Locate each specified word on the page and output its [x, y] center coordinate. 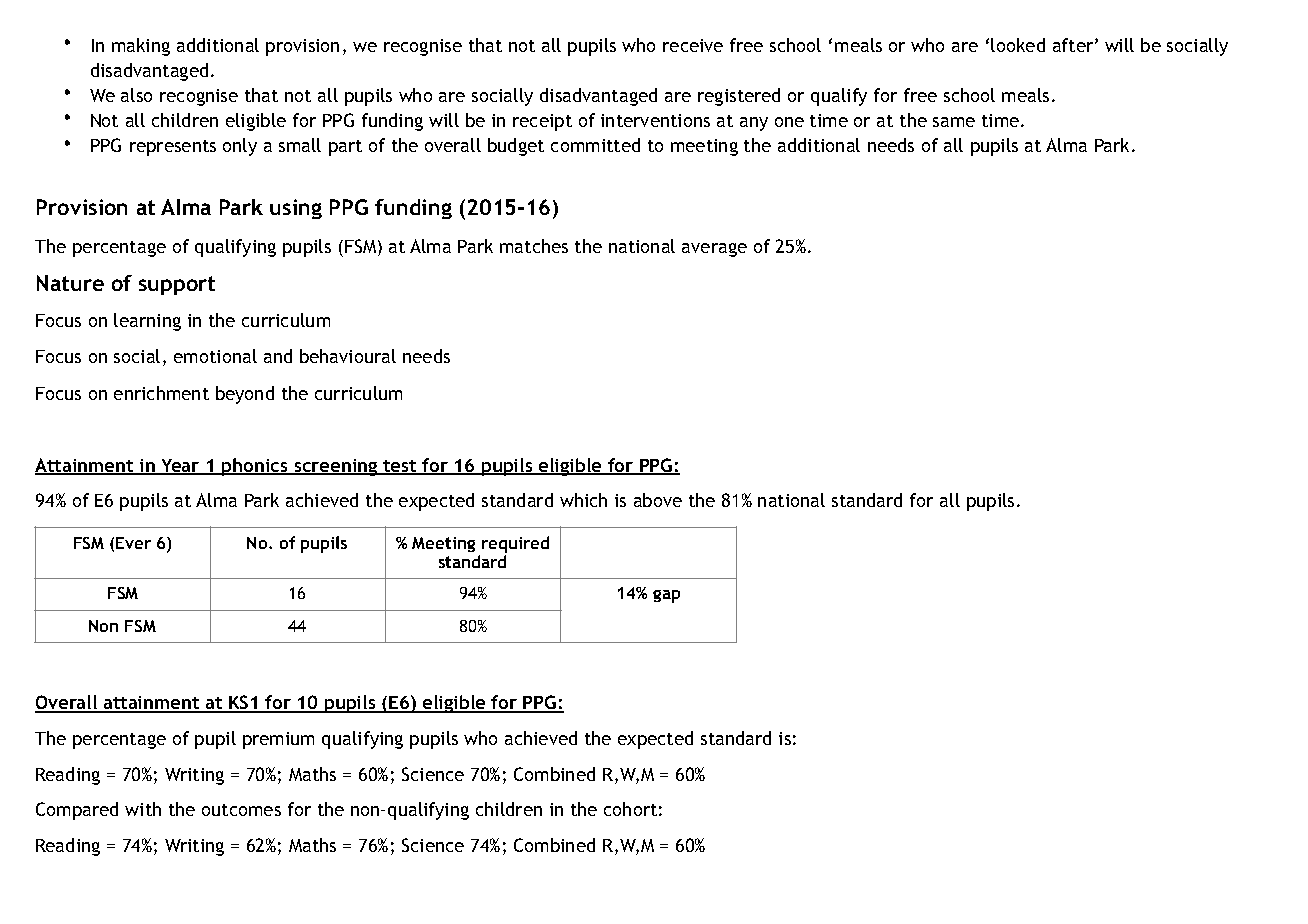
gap [666, 596]
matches [534, 246]
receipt [542, 122]
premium [278, 740]
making [141, 47]
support [177, 285]
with [143, 809]
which [583, 500]
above [658, 500]
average [714, 250]
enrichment [161, 393]
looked [1018, 45]
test [400, 467]
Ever [133, 543]
